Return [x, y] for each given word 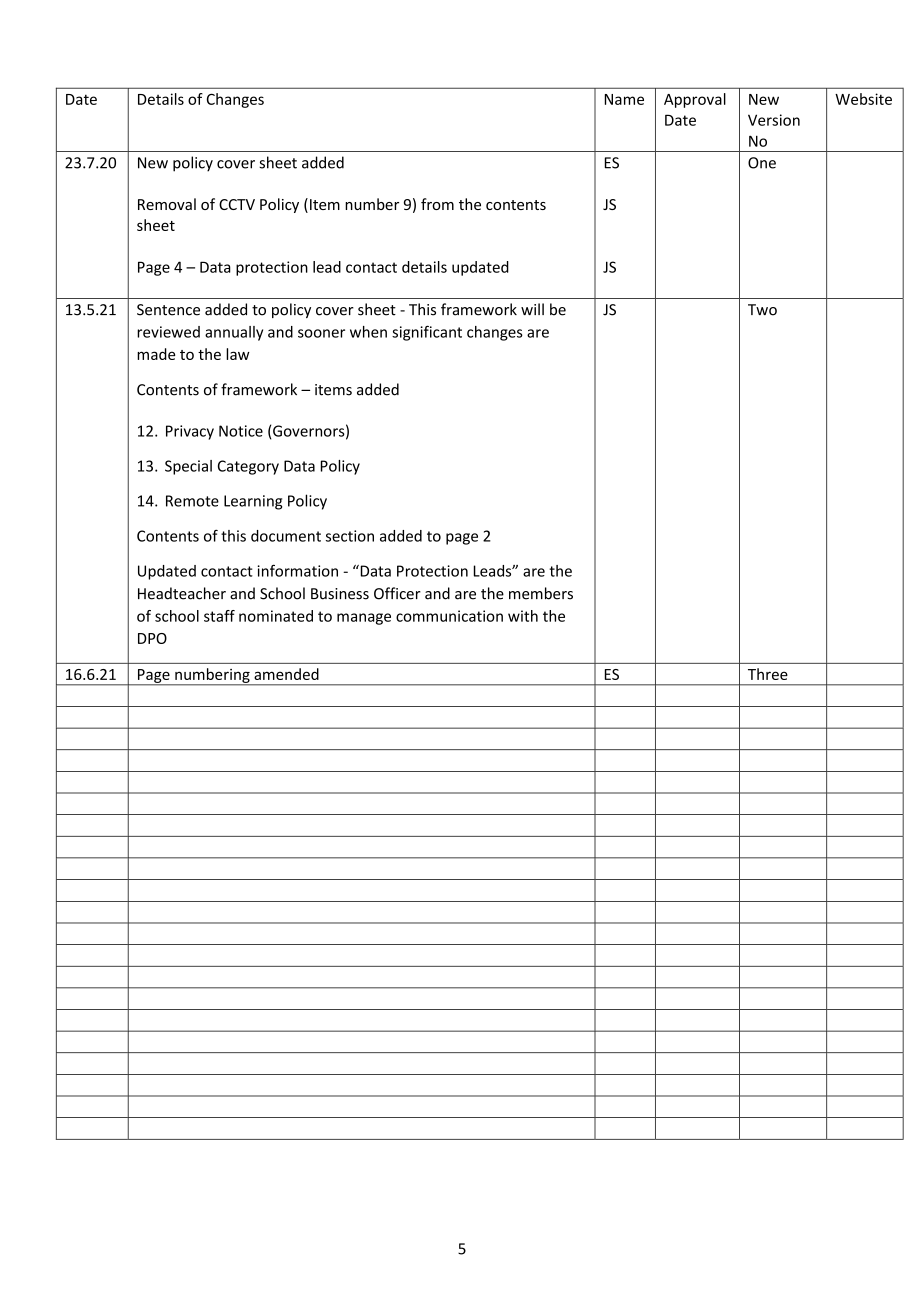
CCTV [237, 204]
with [523, 616]
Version [774, 120]
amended [286, 674]
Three [768, 674]
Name [624, 99]
